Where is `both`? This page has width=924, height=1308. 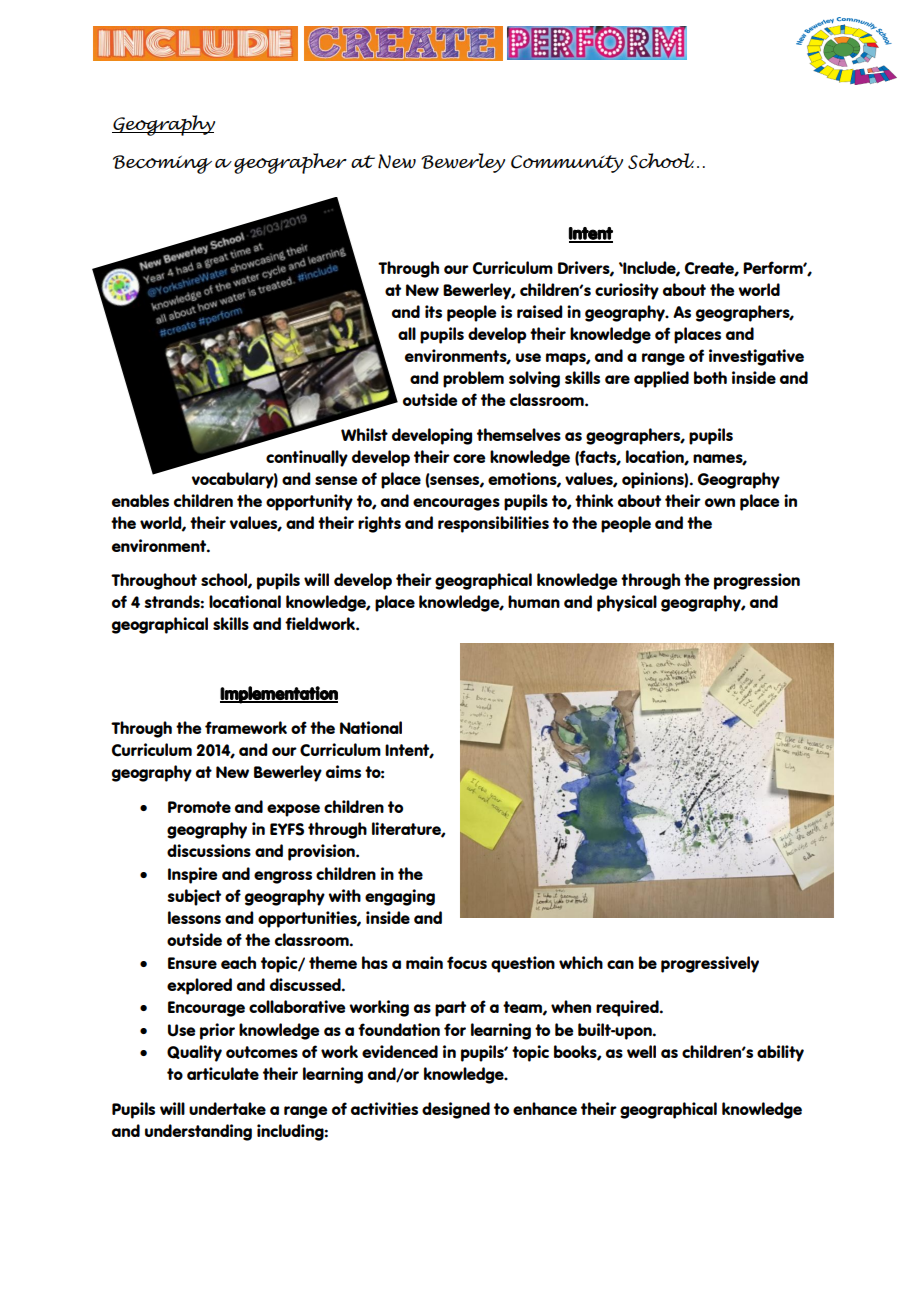 both is located at coordinates (710, 377).
